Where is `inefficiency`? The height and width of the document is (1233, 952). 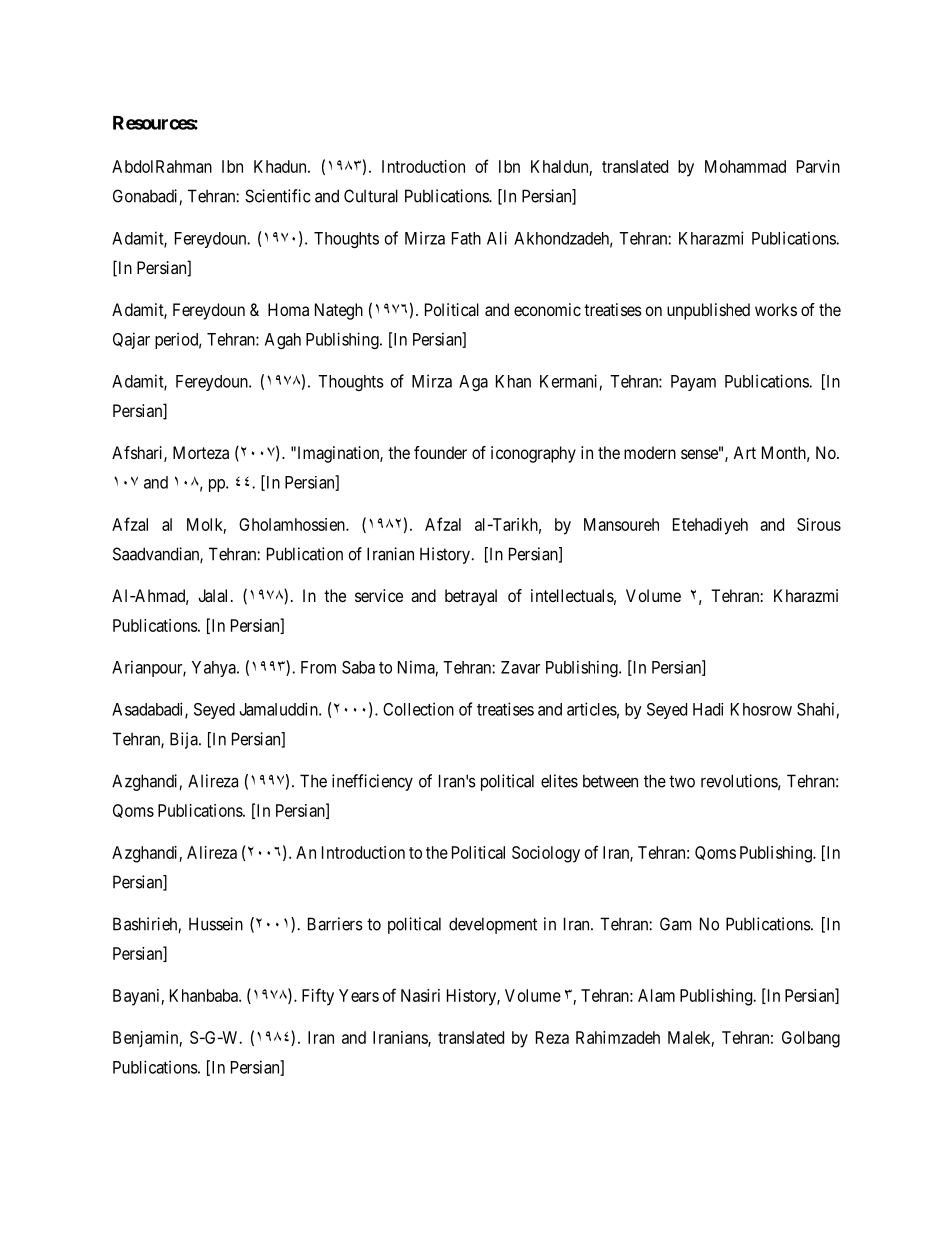 inefficiency is located at coordinates (372, 782).
